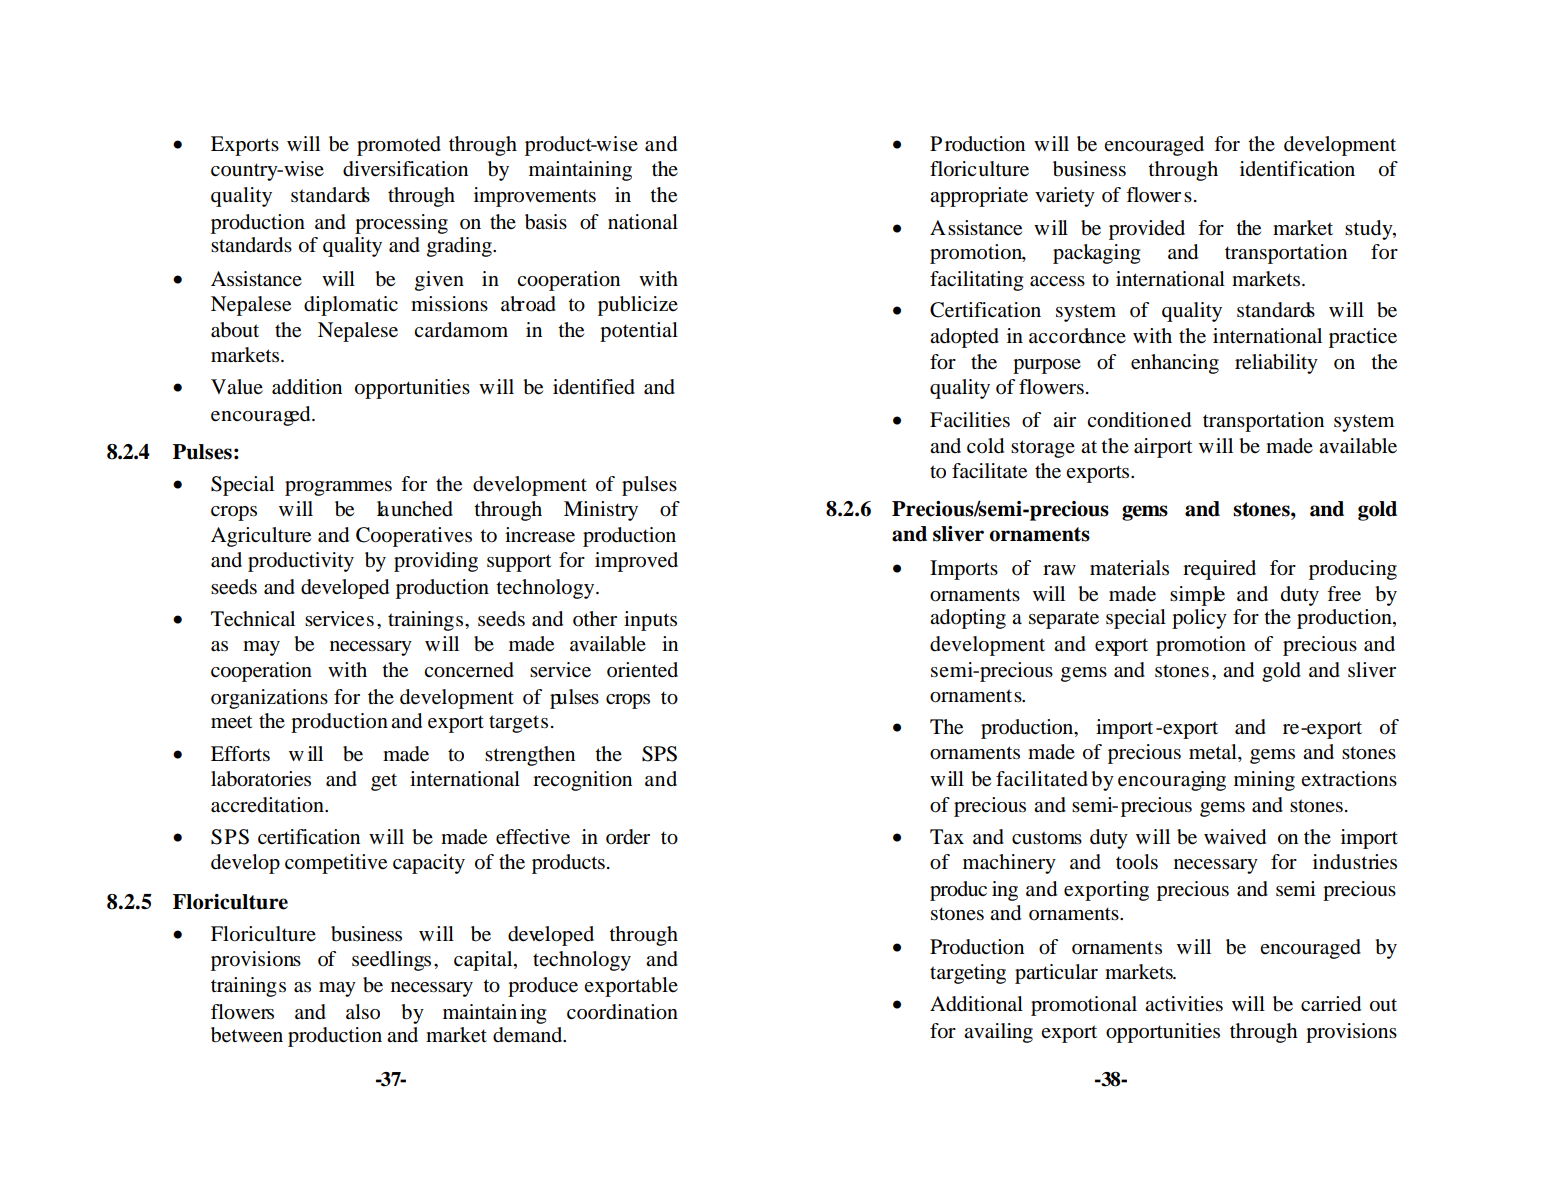  What do you see at coordinates (363, 1012) in the page?
I see `also` at bounding box center [363, 1012].
